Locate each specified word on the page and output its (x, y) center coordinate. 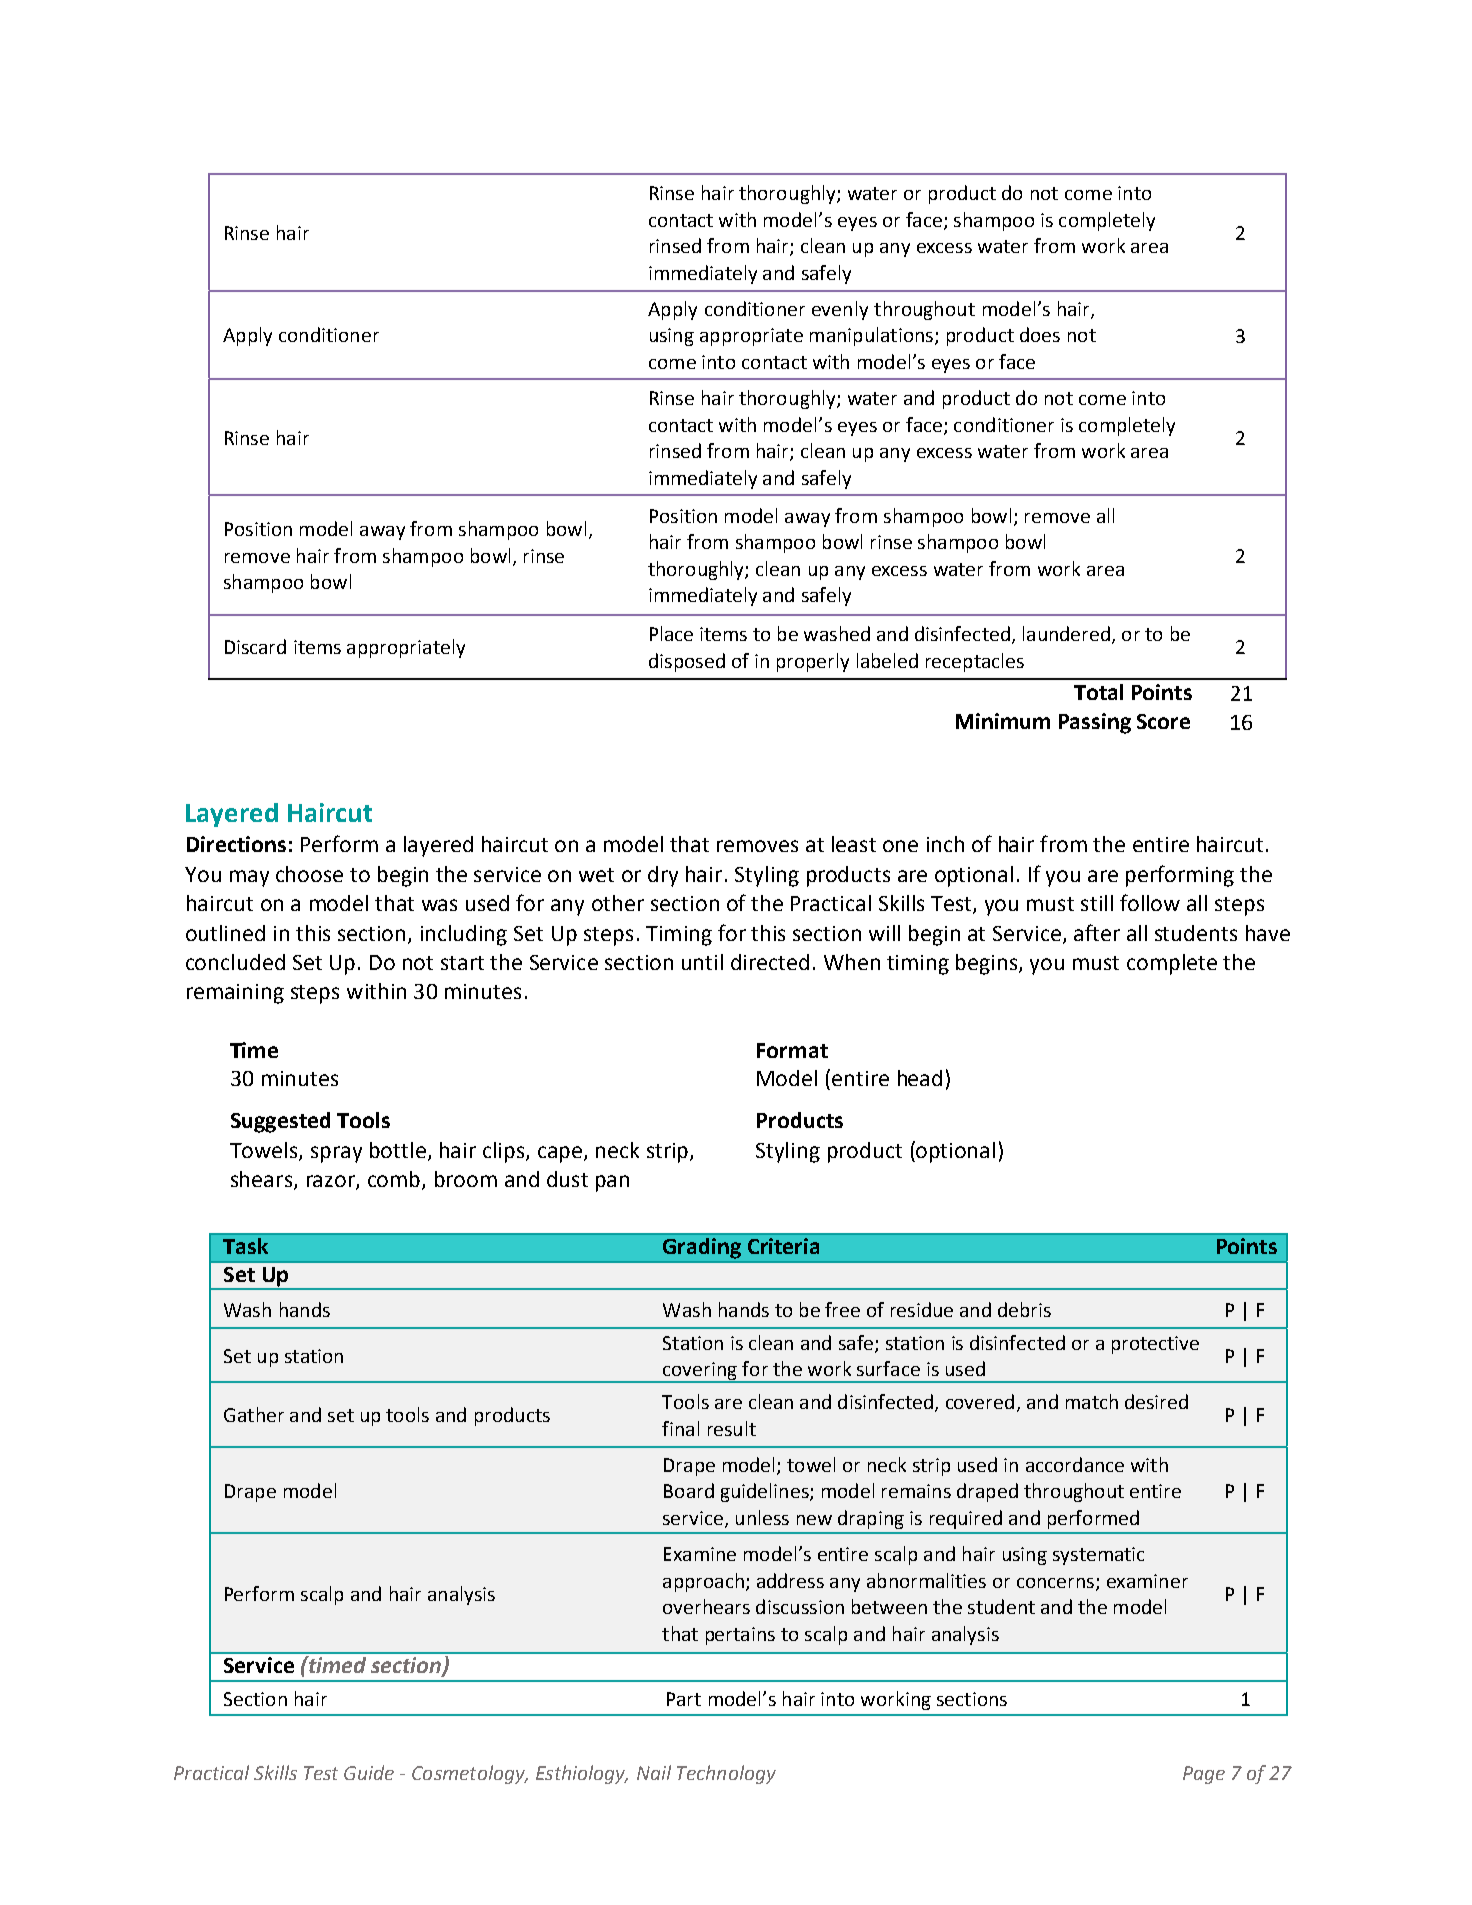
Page (1204, 1775)
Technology (726, 1774)
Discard (255, 646)
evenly (840, 310)
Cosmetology (469, 1774)
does (1040, 334)
